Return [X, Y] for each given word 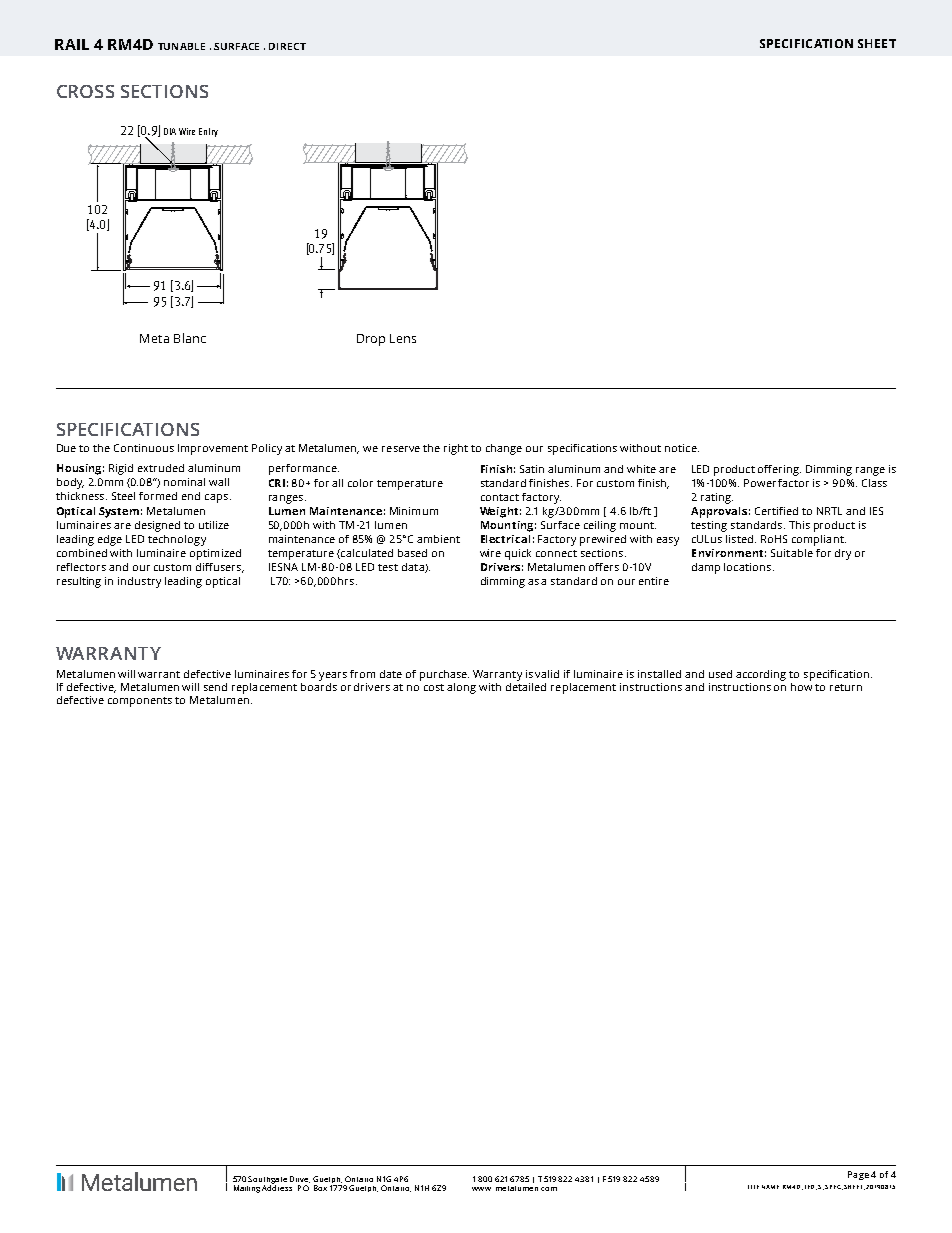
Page [858, 1175]
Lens [403, 338]
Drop [371, 340]
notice [682, 448]
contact [500, 497]
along [461, 688]
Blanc [190, 338]
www [481, 1189]
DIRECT [287, 46]
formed [158, 496]
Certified [776, 511]
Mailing [247, 1189]
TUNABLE [181, 46]
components [140, 702]
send [215, 687]
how [801, 687]
